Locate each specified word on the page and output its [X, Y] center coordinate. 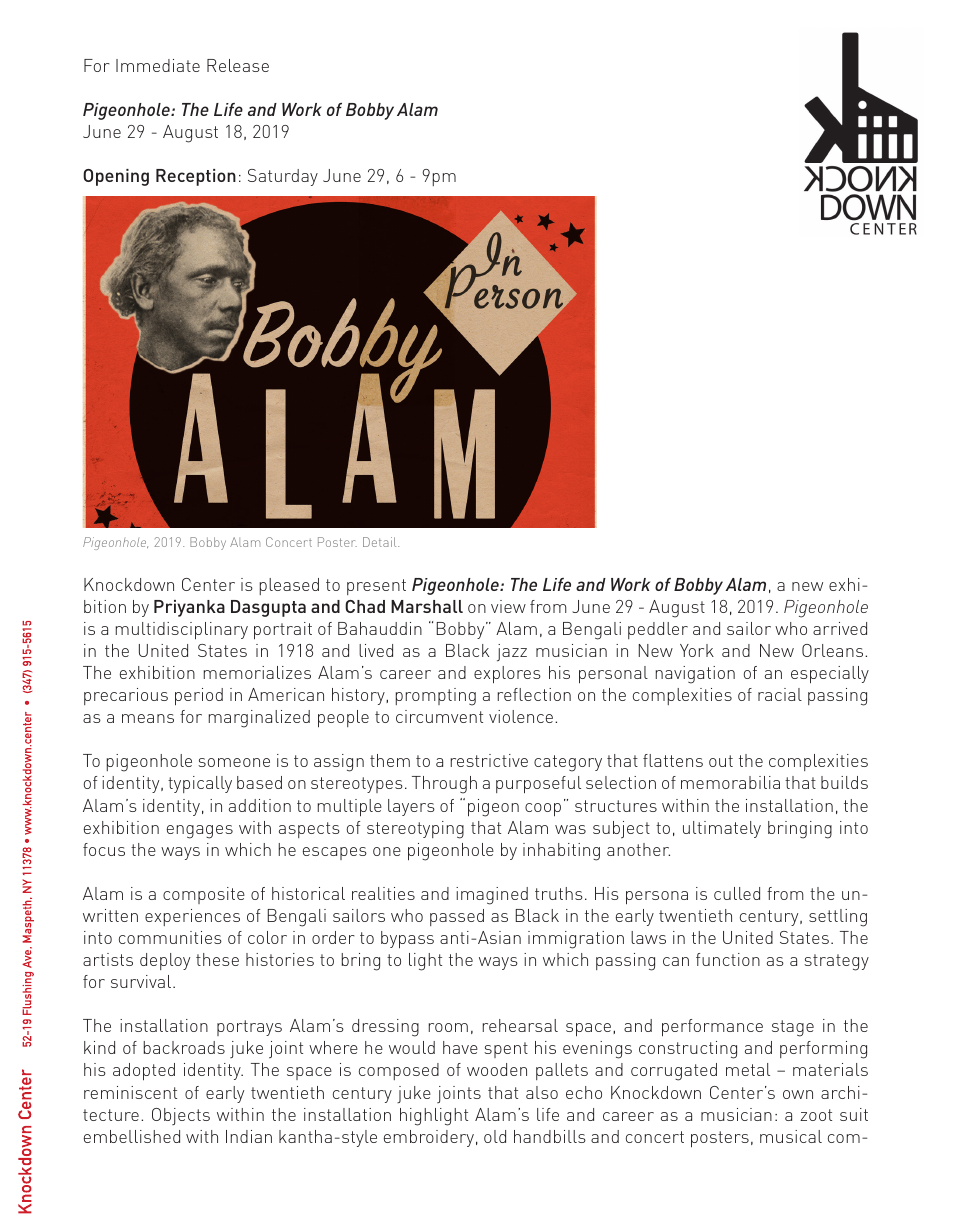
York [697, 650]
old [495, 1136]
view [508, 606]
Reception [196, 177]
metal [748, 1069]
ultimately [722, 829]
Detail [381, 542]
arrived [840, 628]
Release [238, 65]
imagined [492, 896]
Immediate [158, 65]
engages [200, 832]
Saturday [283, 177]
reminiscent [130, 1092]
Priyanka [189, 608]
